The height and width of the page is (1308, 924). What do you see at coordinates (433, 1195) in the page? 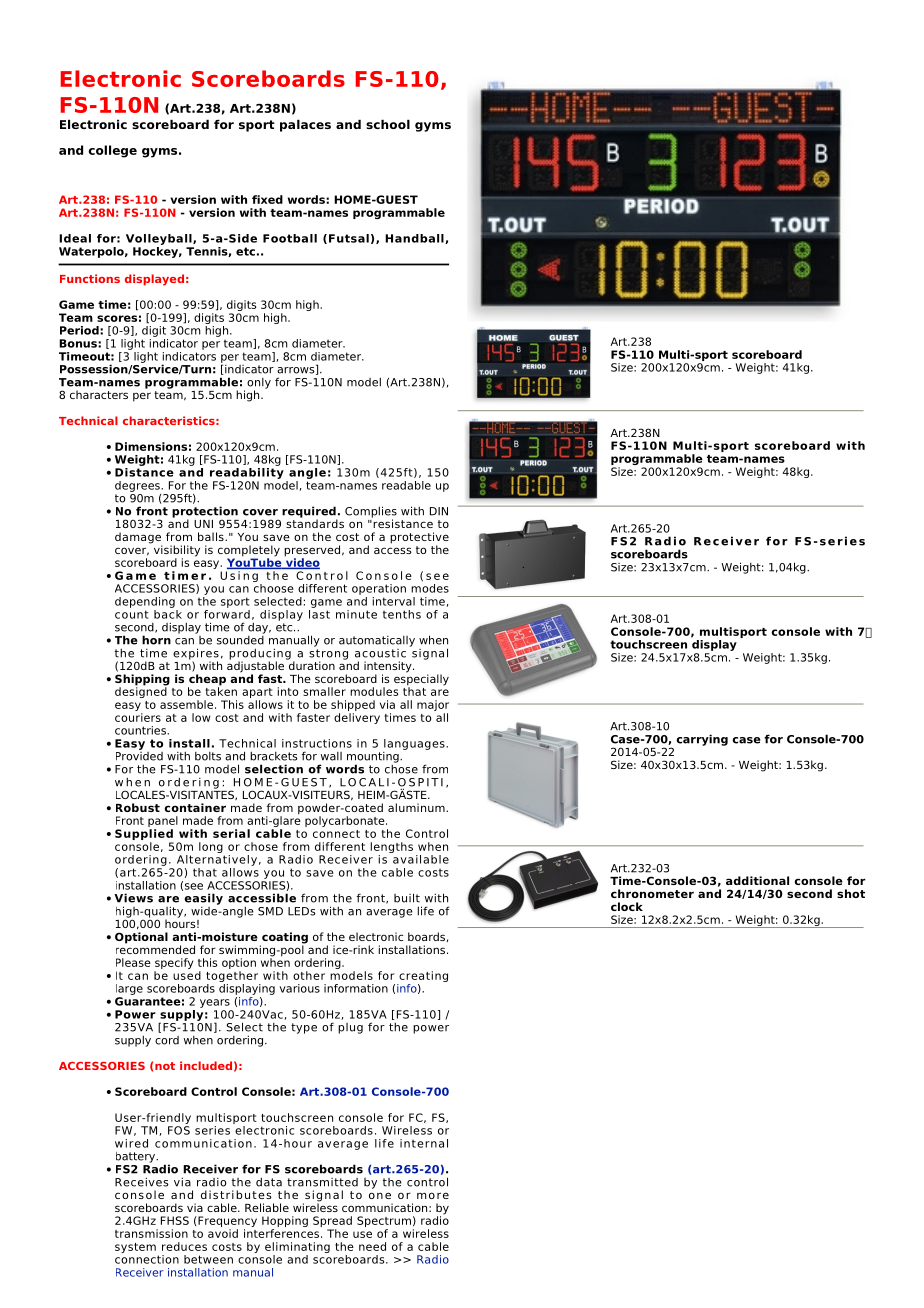
I see `more` at bounding box center [433, 1195].
